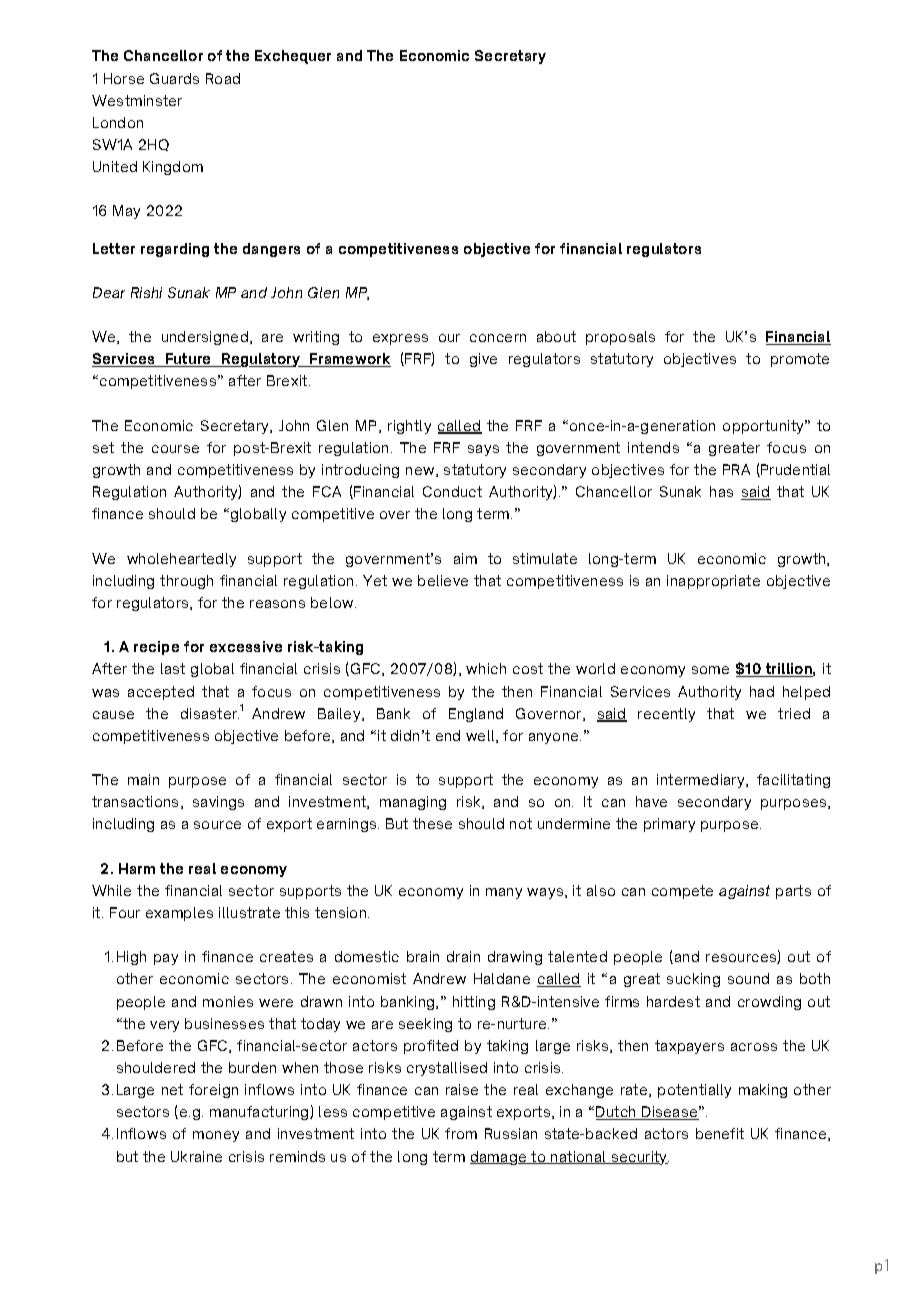  Describe the element at coordinates (736, 469) in the image. I see `PRA` at that location.
